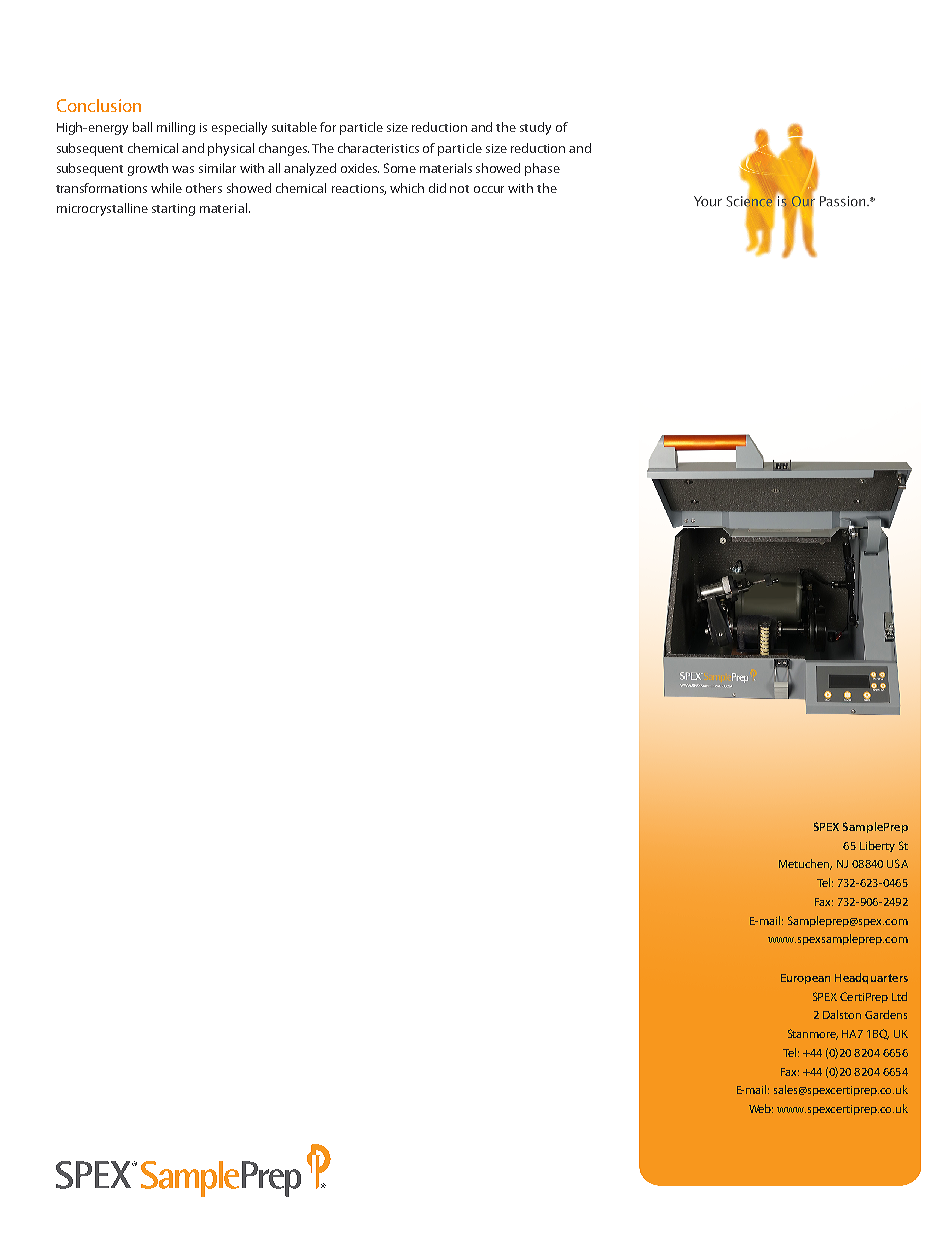 The height and width of the document is (1233, 952). What do you see at coordinates (761, 1108) in the document?
I see `Web` at bounding box center [761, 1108].
